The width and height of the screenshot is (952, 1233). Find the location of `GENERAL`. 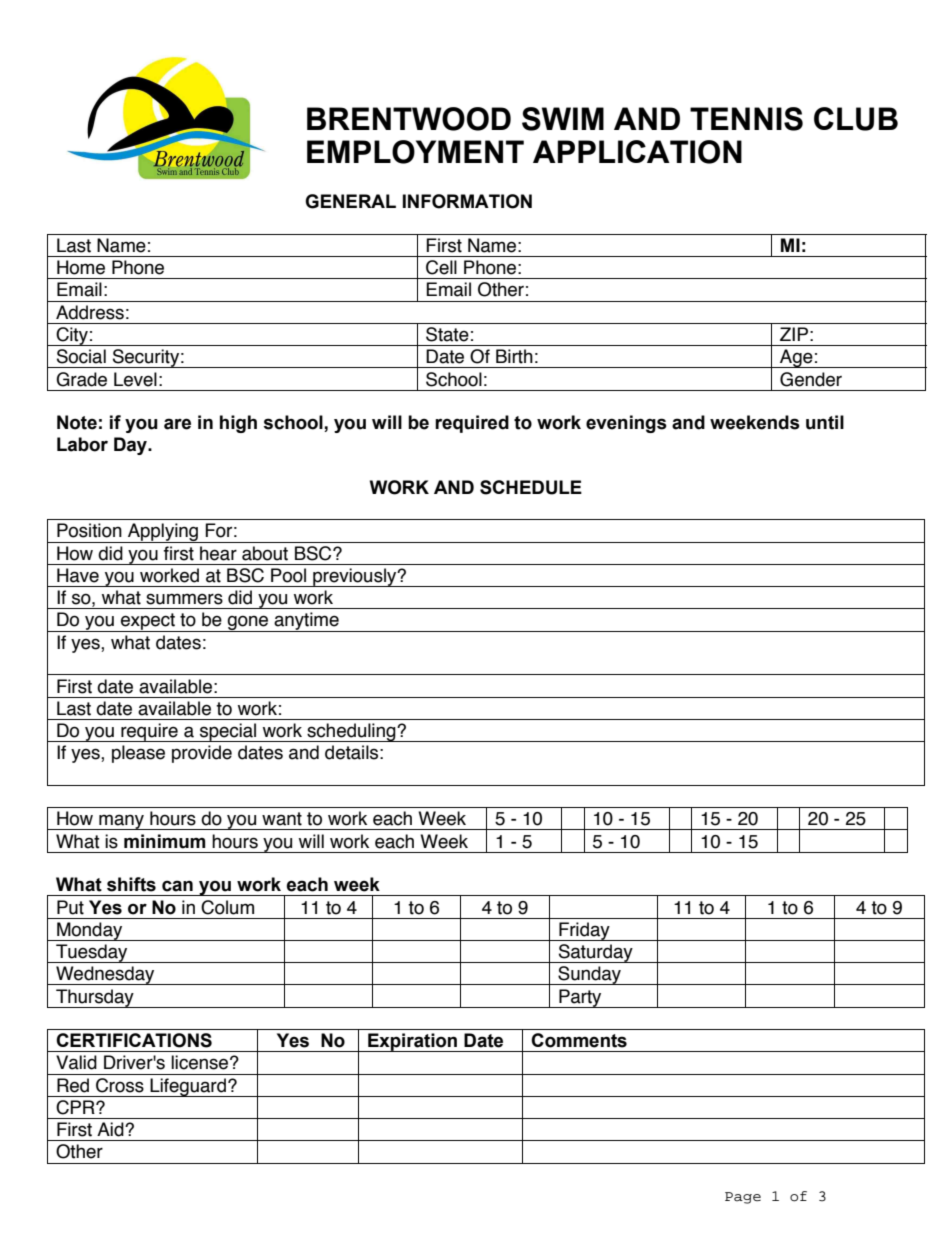

GENERAL is located at coordinates (350, 201).
